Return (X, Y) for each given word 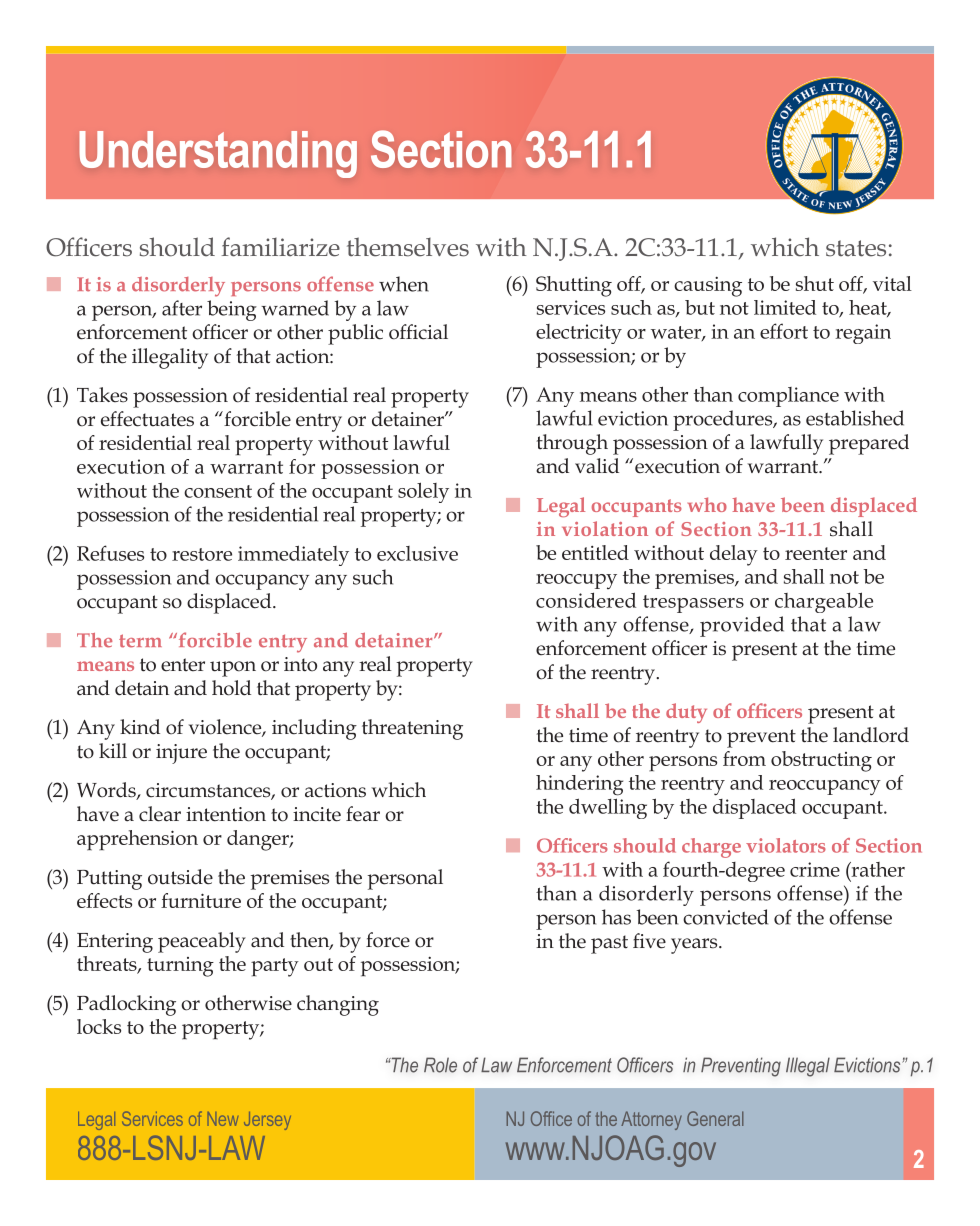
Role (440, 1065)
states (856, 248)
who (707, 504)
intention (226, 814)
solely (423, 492)
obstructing (821, 761)
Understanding (218, 154)
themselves (408, 247)
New (223, 1119)
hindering (579, 785)
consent (218, 491)
